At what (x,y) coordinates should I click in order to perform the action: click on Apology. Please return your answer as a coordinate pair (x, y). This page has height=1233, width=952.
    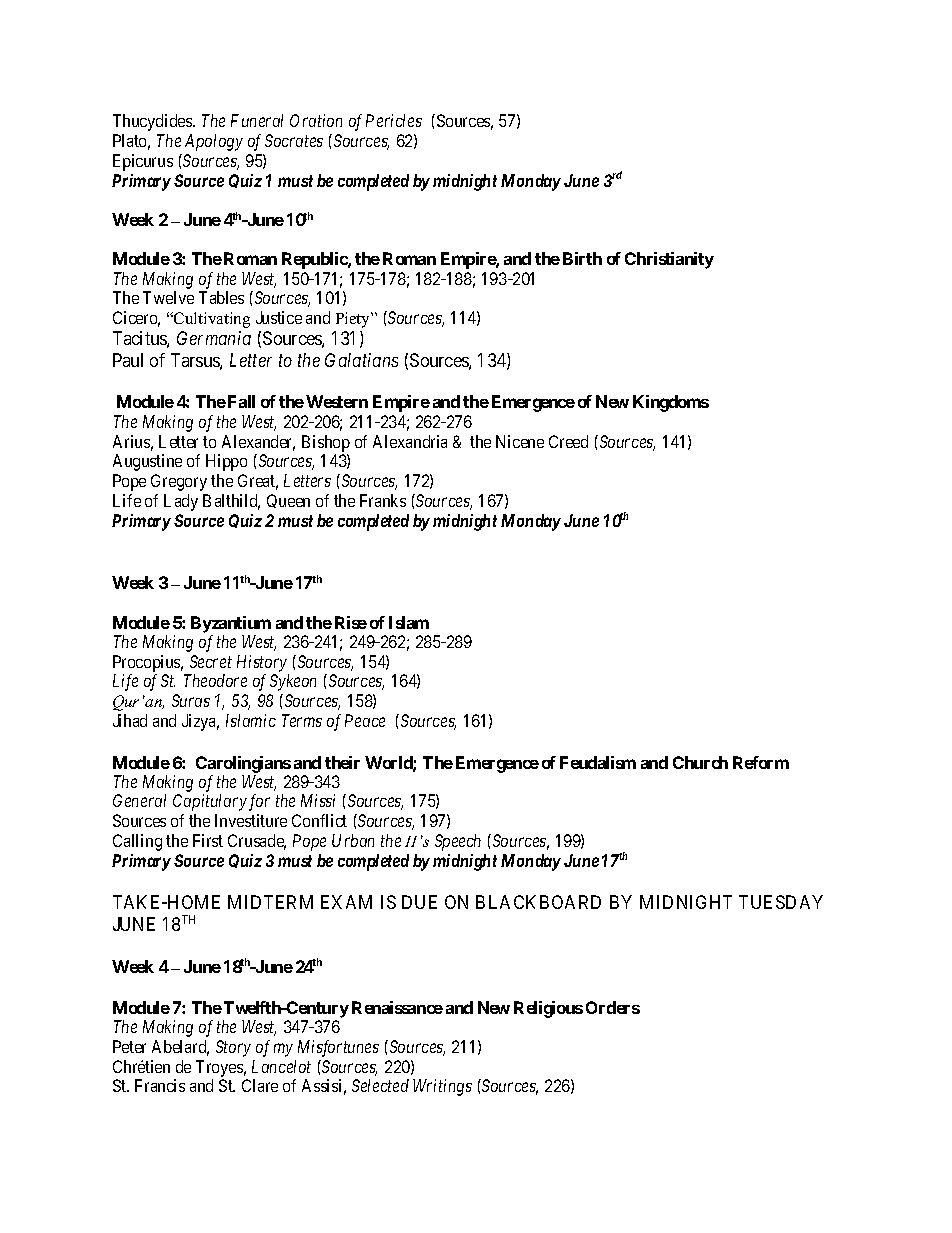
    Looking at the image, I should click on (214, 142).
